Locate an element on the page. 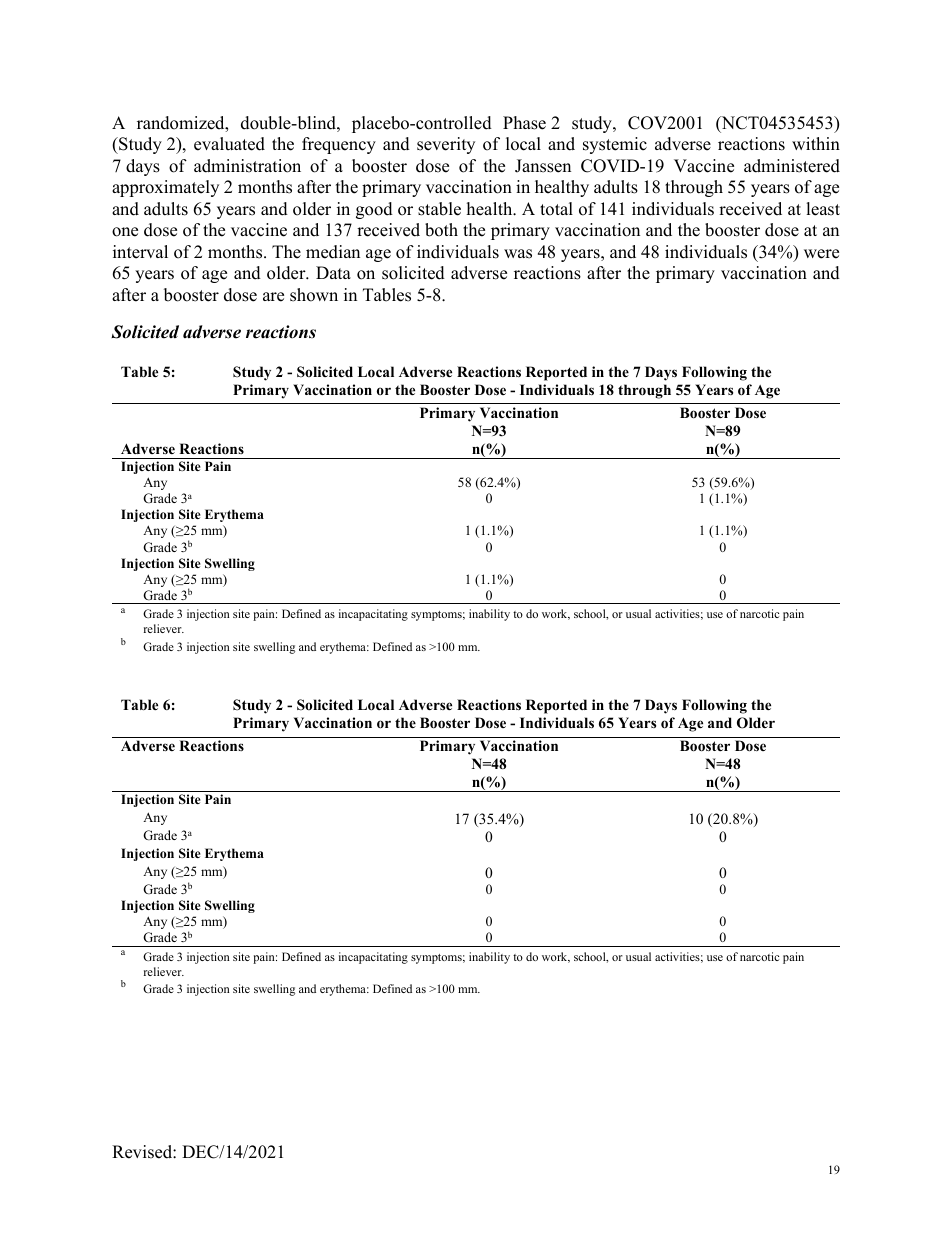 The image size is (952, 1233). administered is located at coordinates (792, 166).
